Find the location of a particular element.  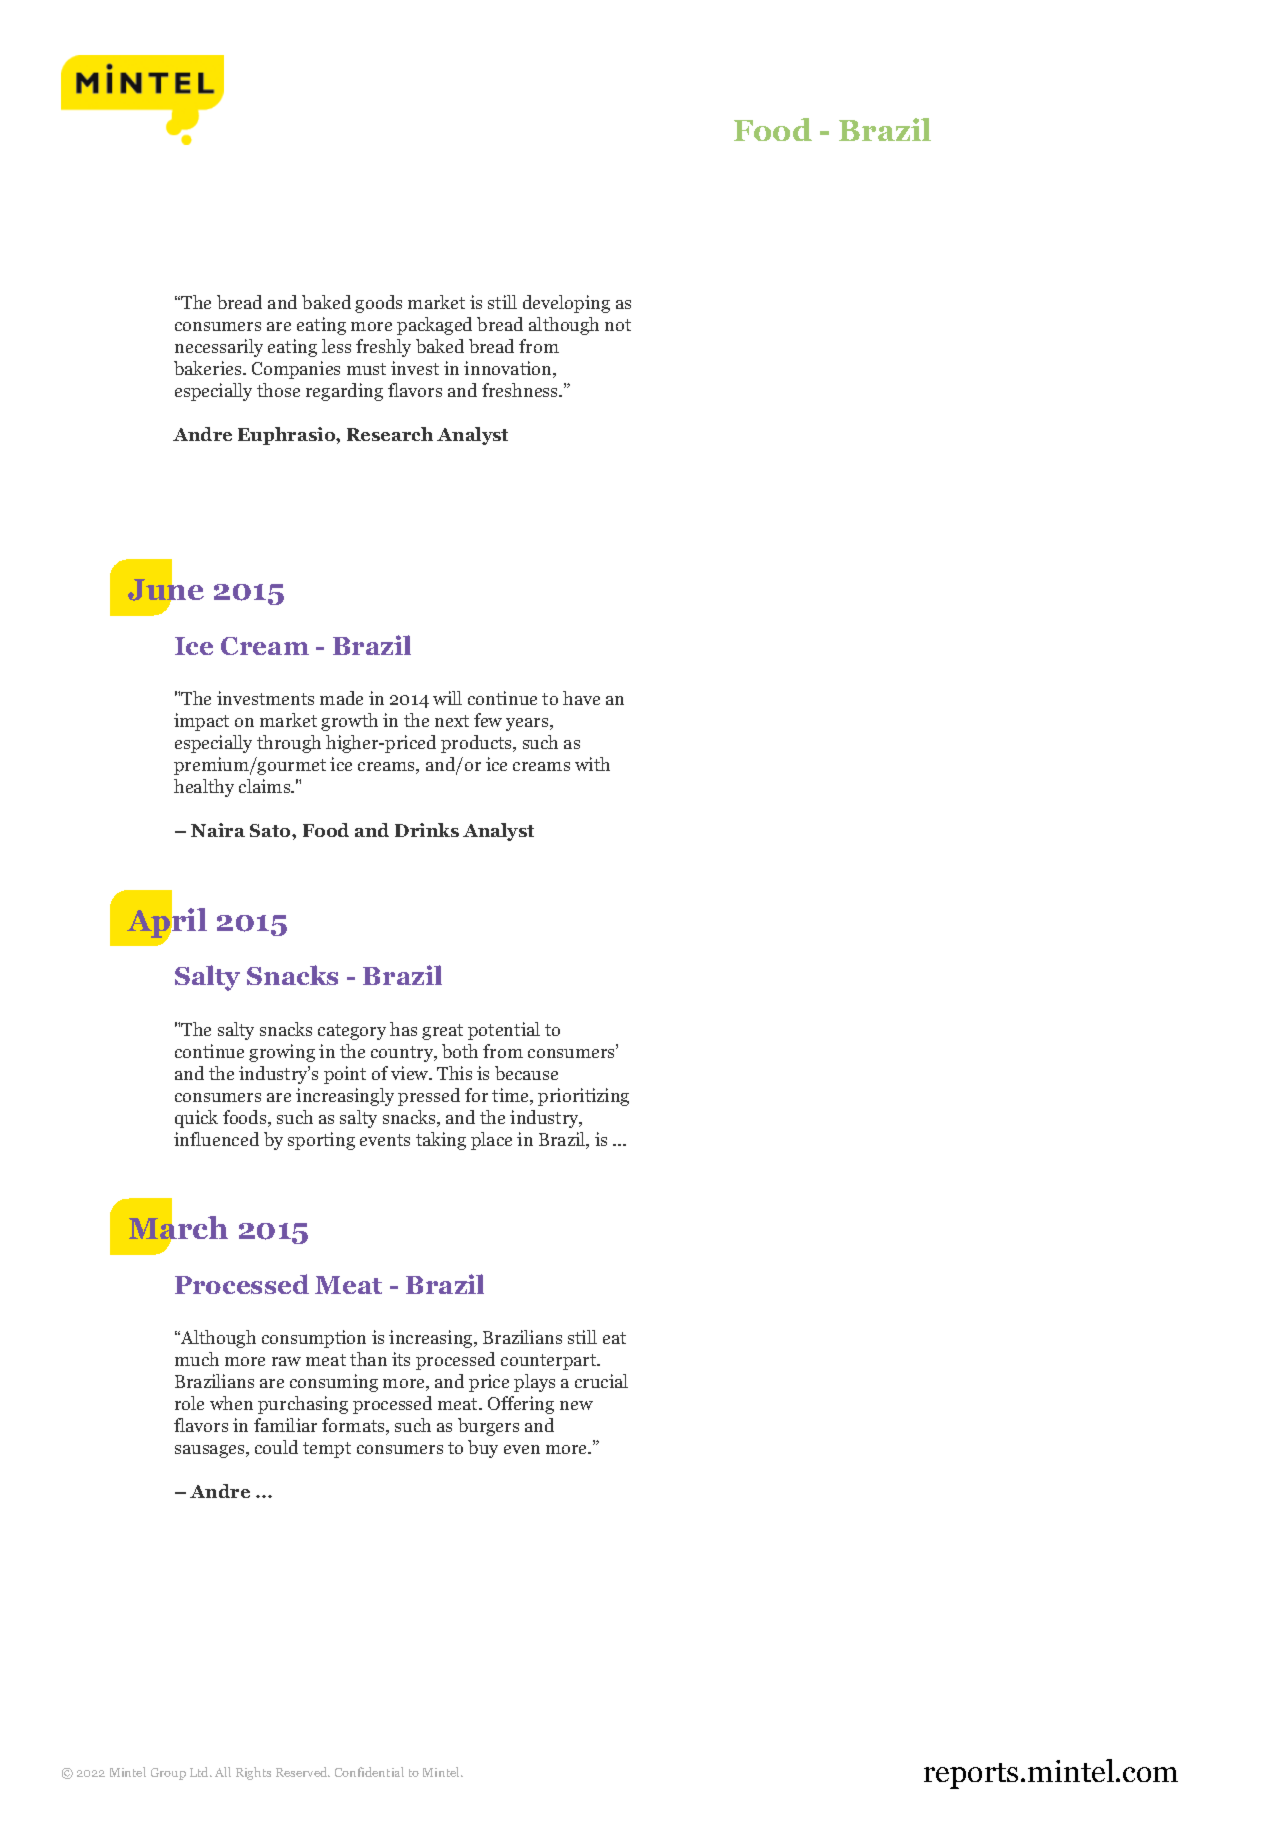

necessarily is located at coordinates (219, 348).
